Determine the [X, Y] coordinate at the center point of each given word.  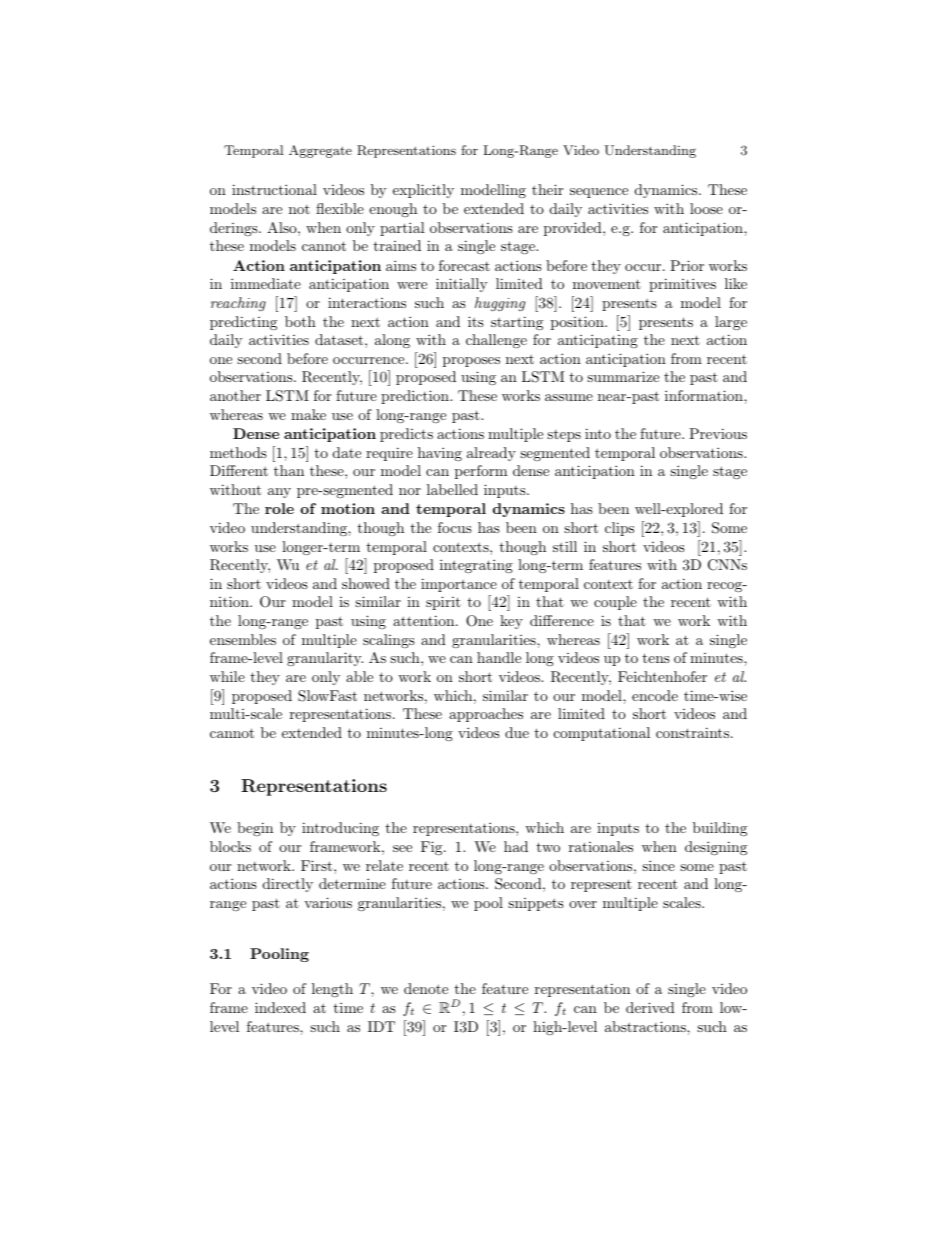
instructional [274, 189]
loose [706, 208]
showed [366, 583]
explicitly [423, 191]
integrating [476, 566]
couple [615, 603]
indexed [280, 1007]
